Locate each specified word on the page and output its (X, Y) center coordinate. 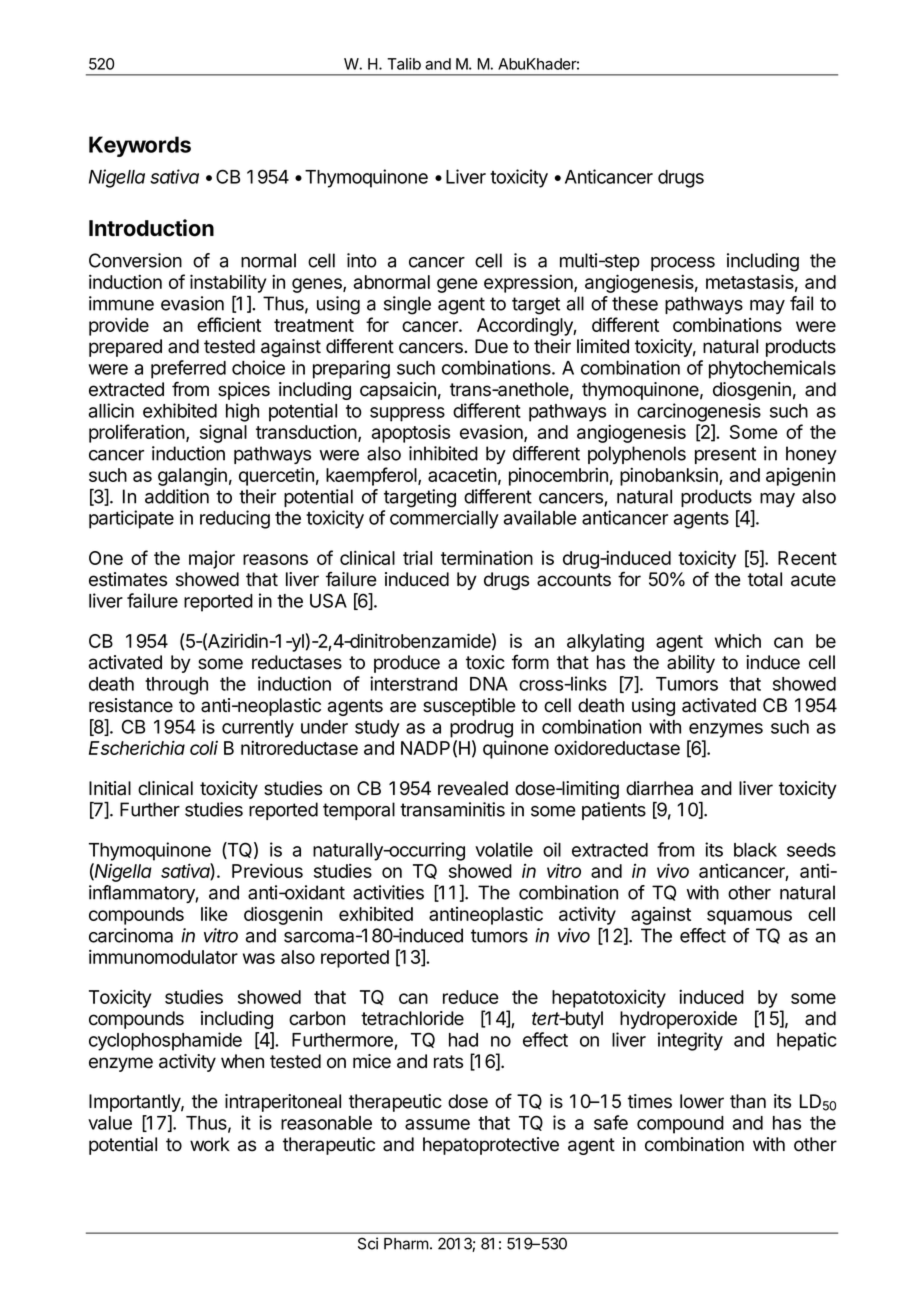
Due (491, 346)
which (738, 641)
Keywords (140, 146)
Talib (404, 64)
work (210, 1144)
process (683, 264)
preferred (188, 369)
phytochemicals (772, 369)
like (214, 914)
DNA (489, 684)
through (176, 686)
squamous (749, 917)
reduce (471, 997)
